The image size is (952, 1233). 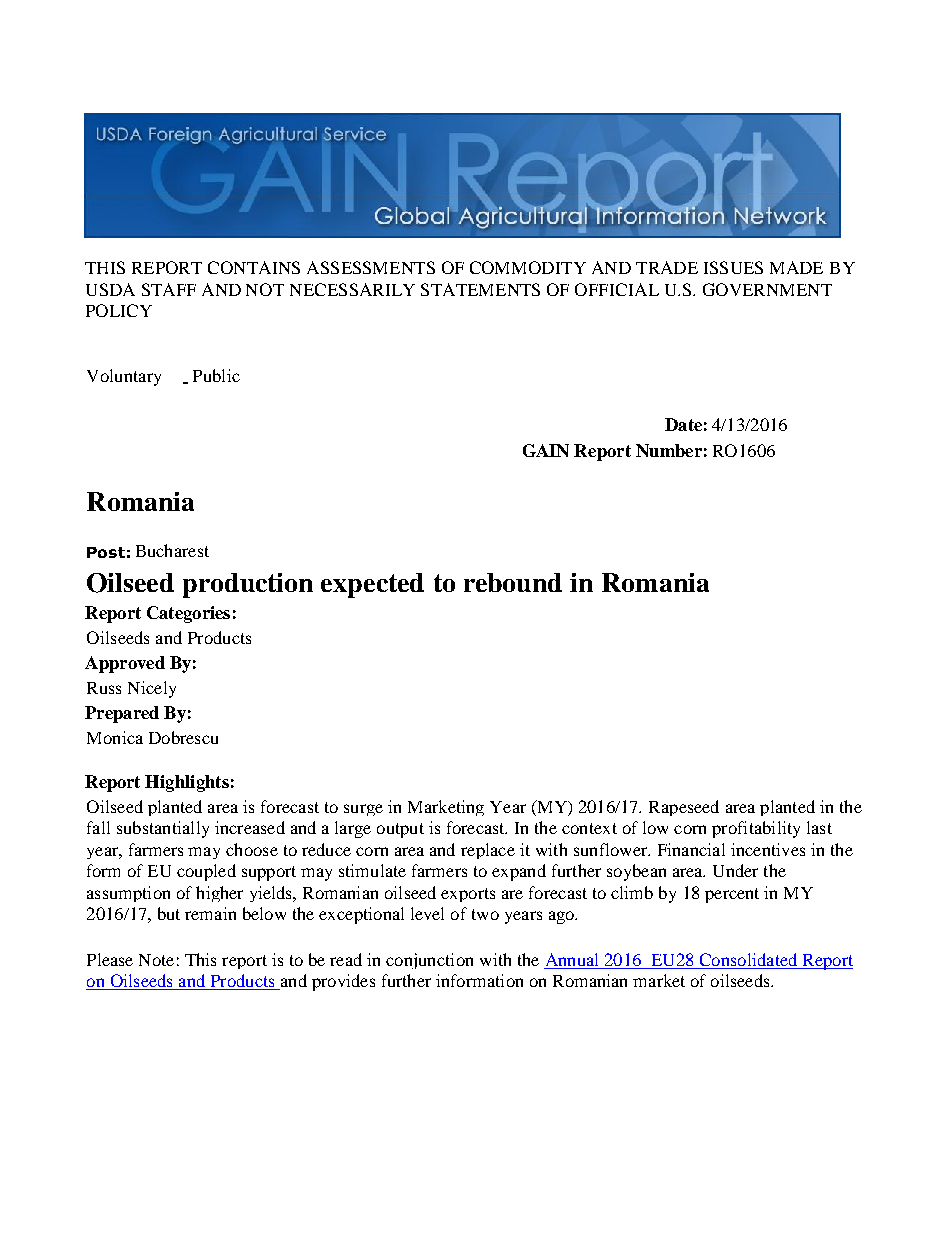 I want to click on Bucharest, so click(x=172, y=550).
